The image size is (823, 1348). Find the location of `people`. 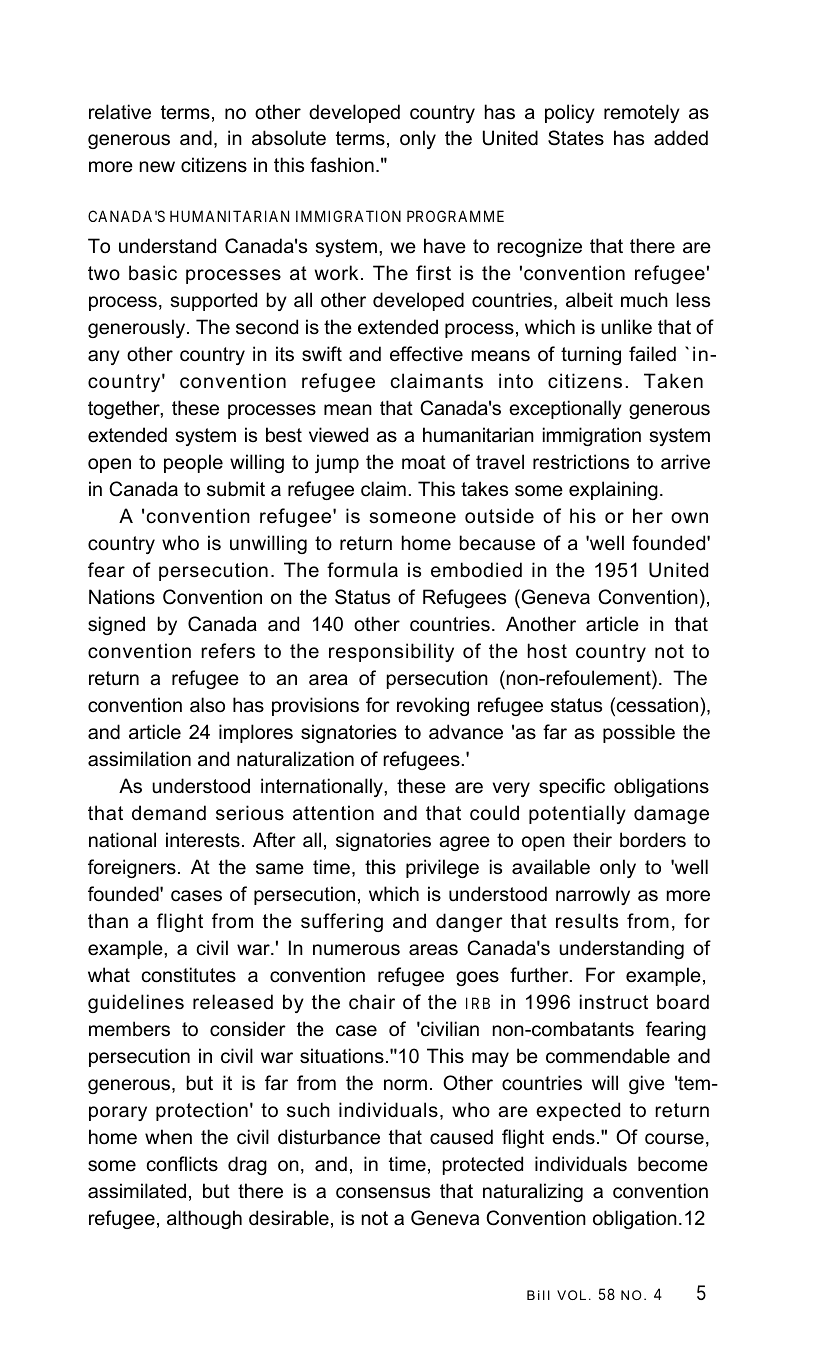

people is located at coordinates (193, 463).
